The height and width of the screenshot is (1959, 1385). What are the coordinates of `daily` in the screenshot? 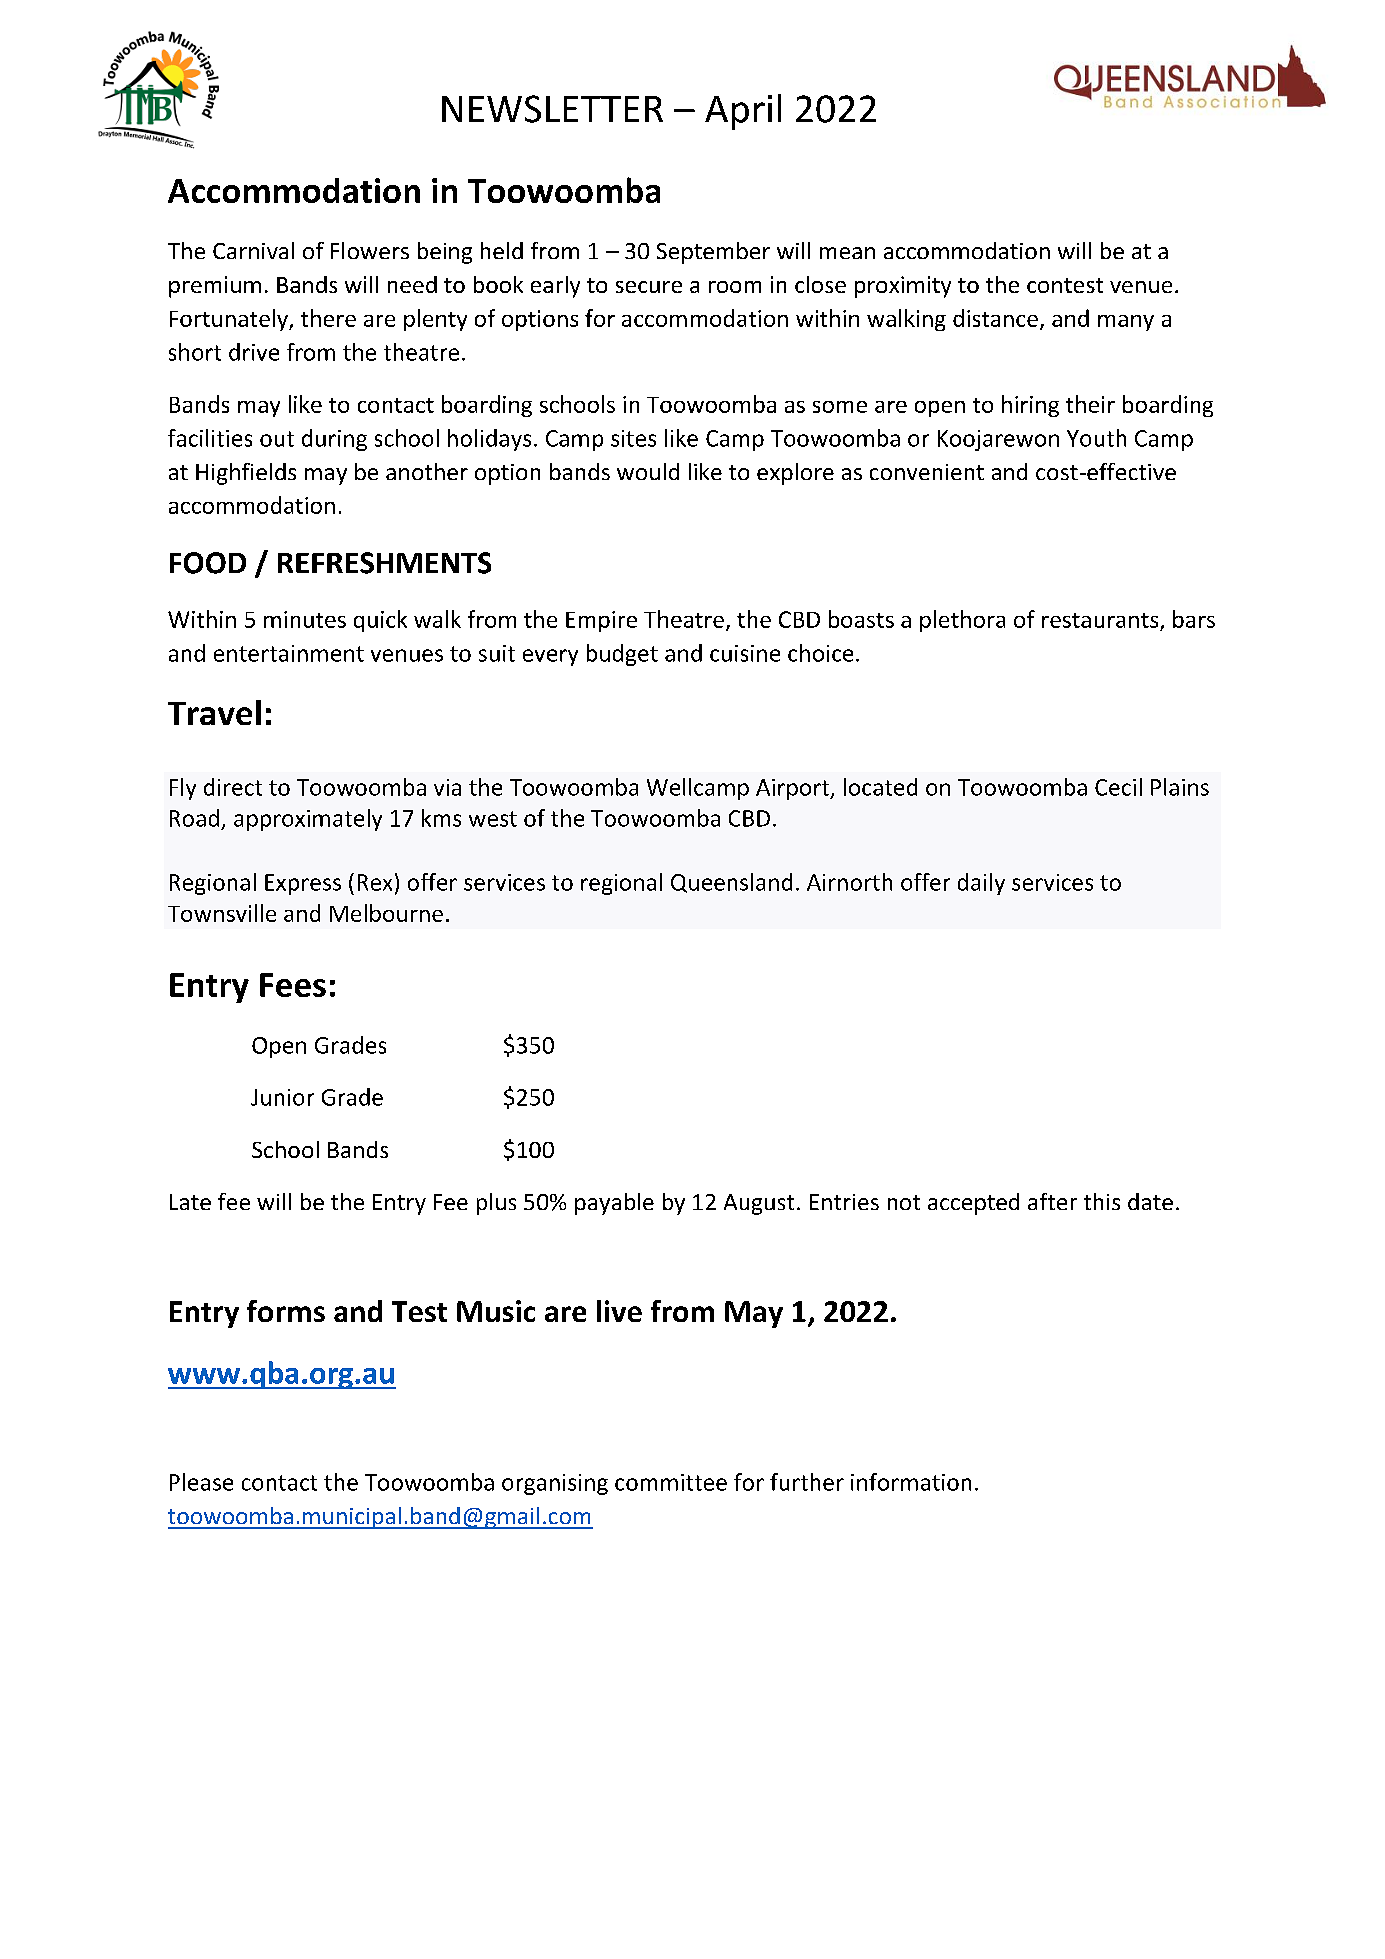 It's located at (981, 884).
